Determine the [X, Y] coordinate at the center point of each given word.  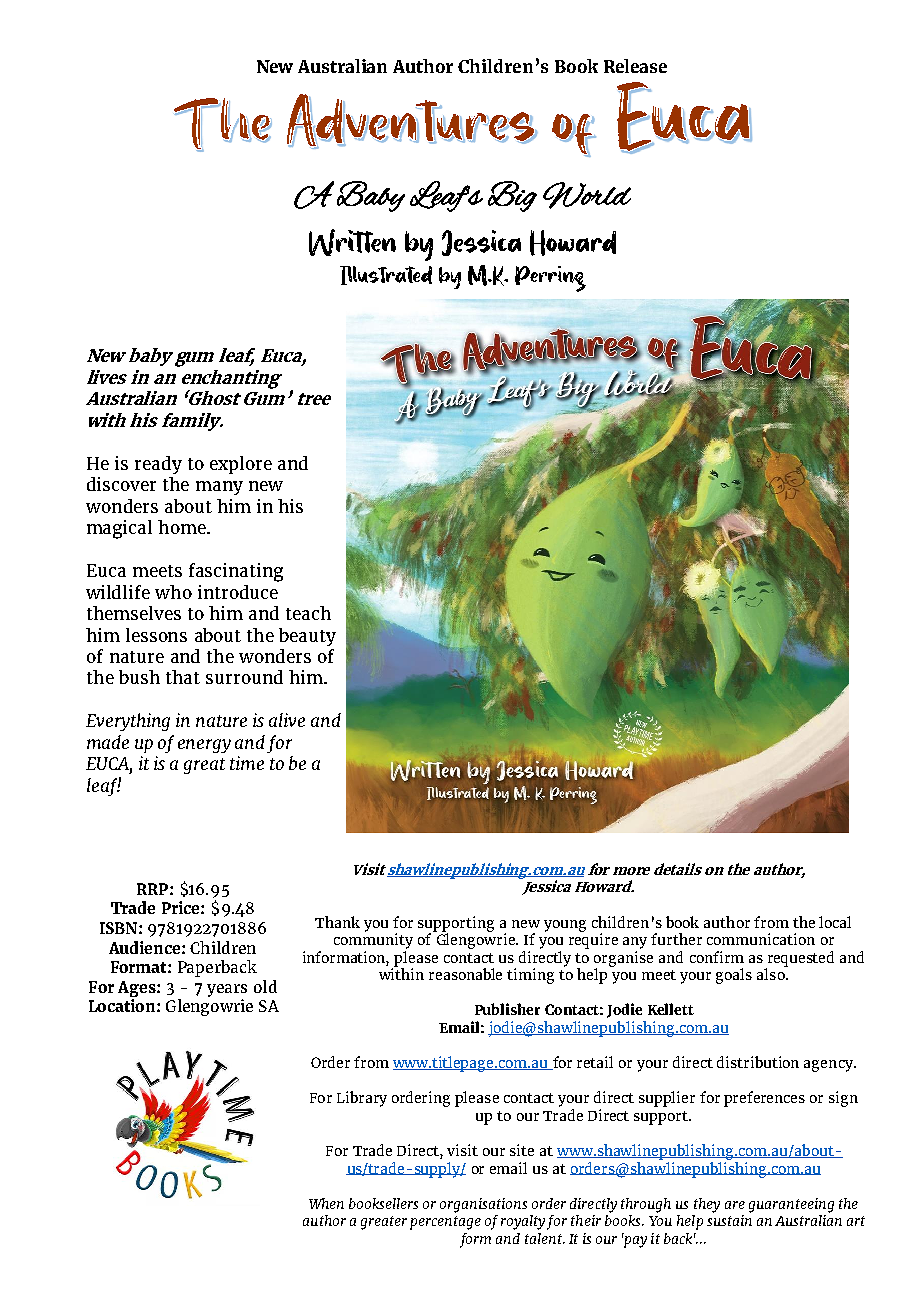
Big [512, 196]
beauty [307, 637]
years [227, 990]
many [219, 488]
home [183, 527]
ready [158, 465]
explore [241, 465]
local [835, 922]
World [587, 195]
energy [204, 746]
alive [287, 720]
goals [734, 976]
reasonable [465, 974]
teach [308, 613]
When [326, 1203]
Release [635, 66]
